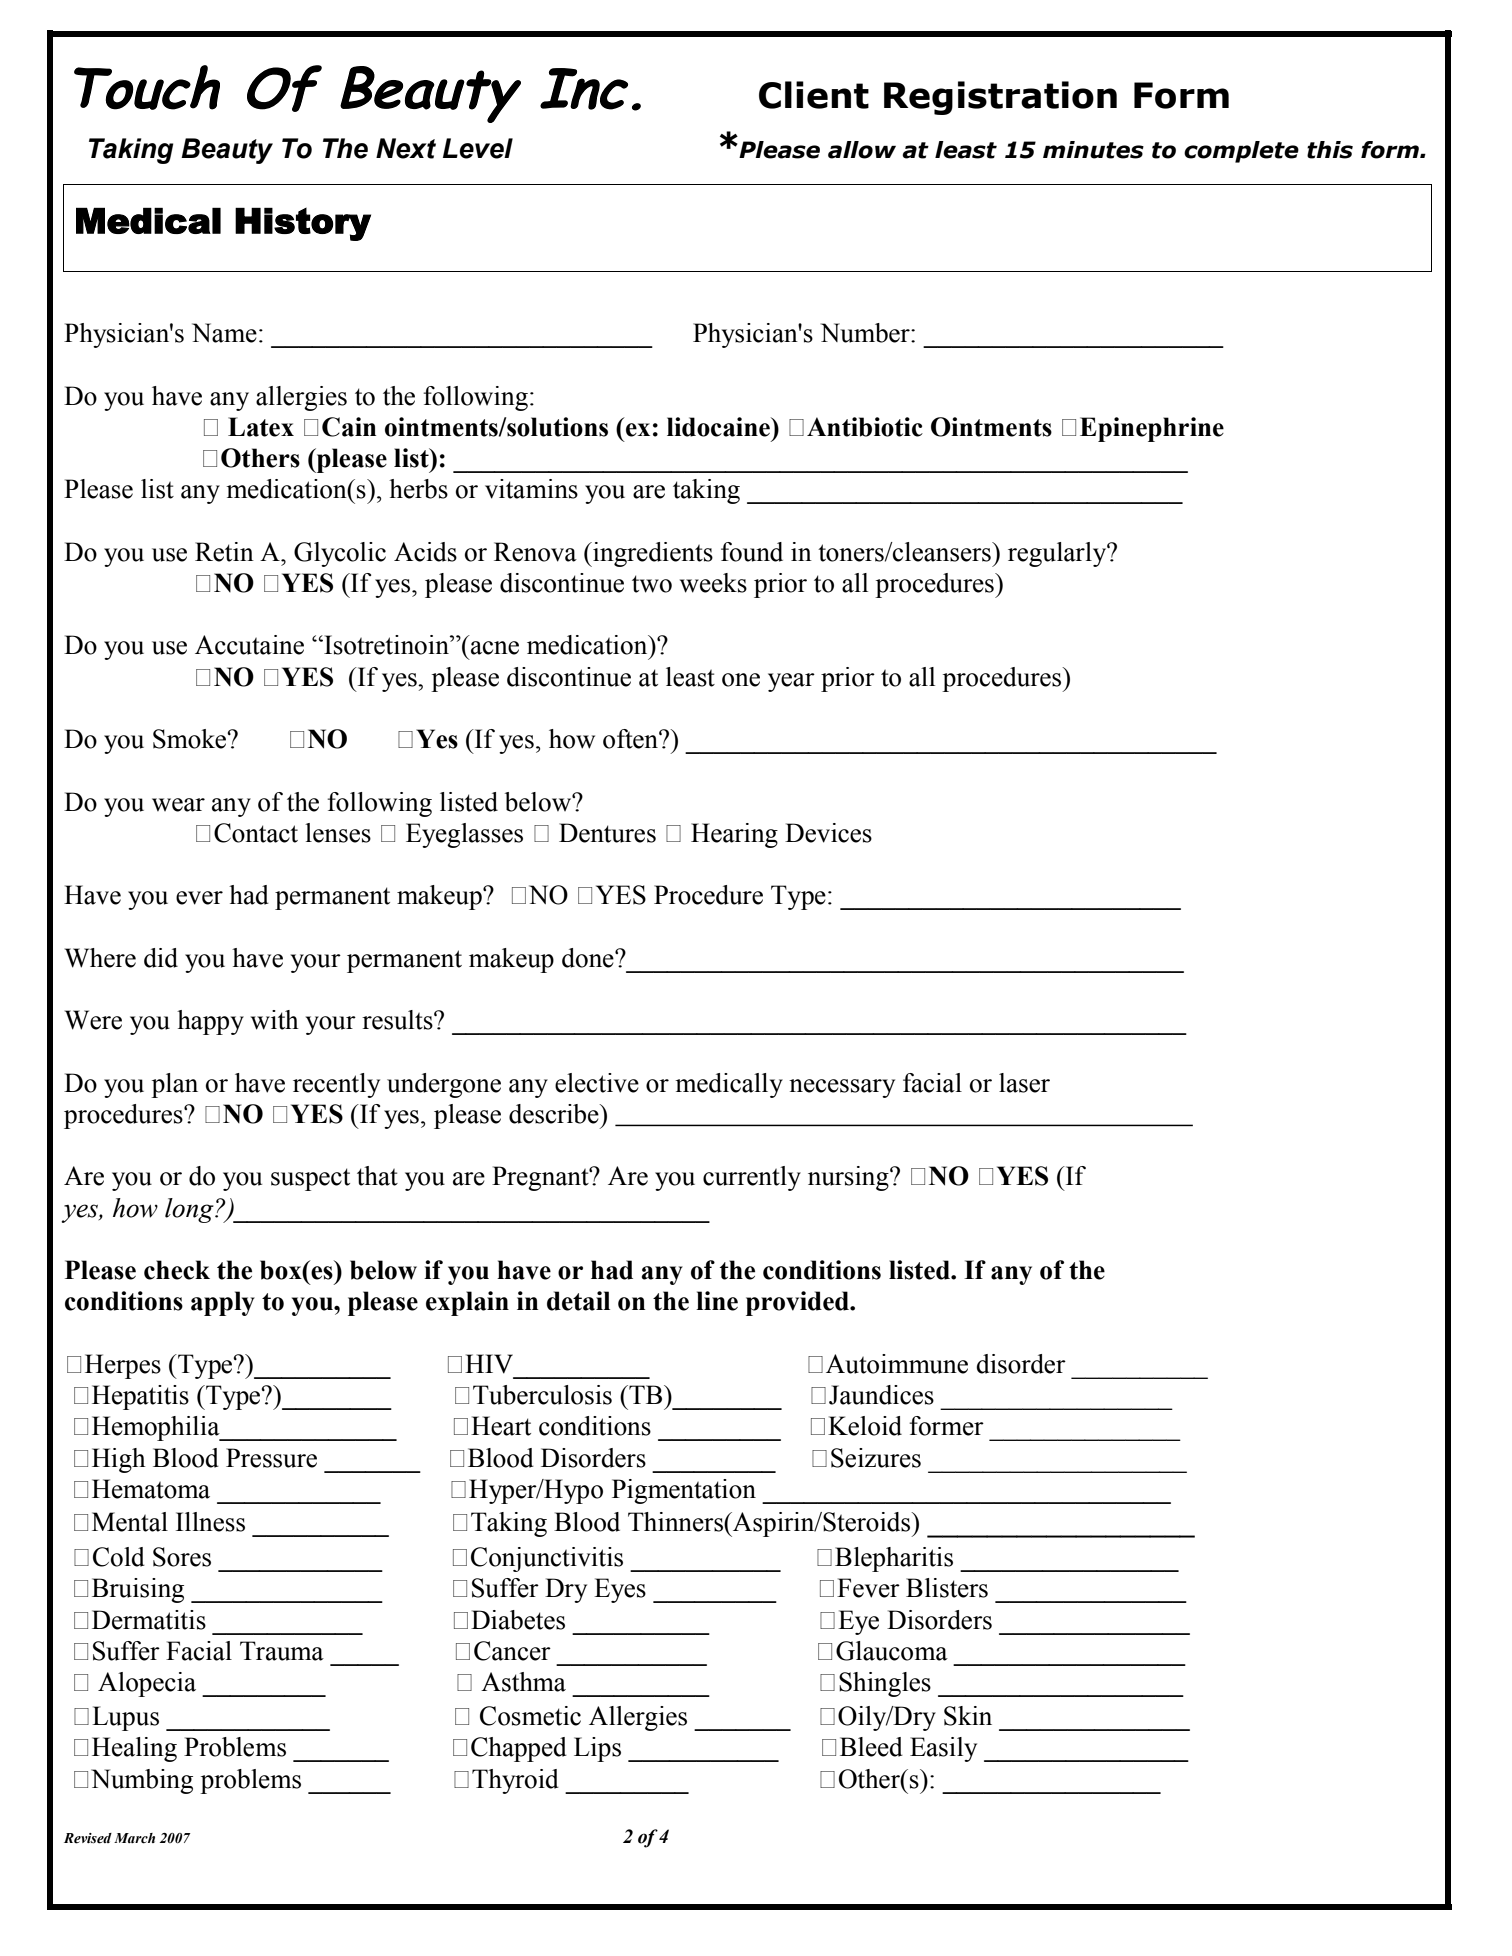 Image resolution: width=1512 pixels, height=1956 pixels. I want to click on laser, so click(1024, 1083).
